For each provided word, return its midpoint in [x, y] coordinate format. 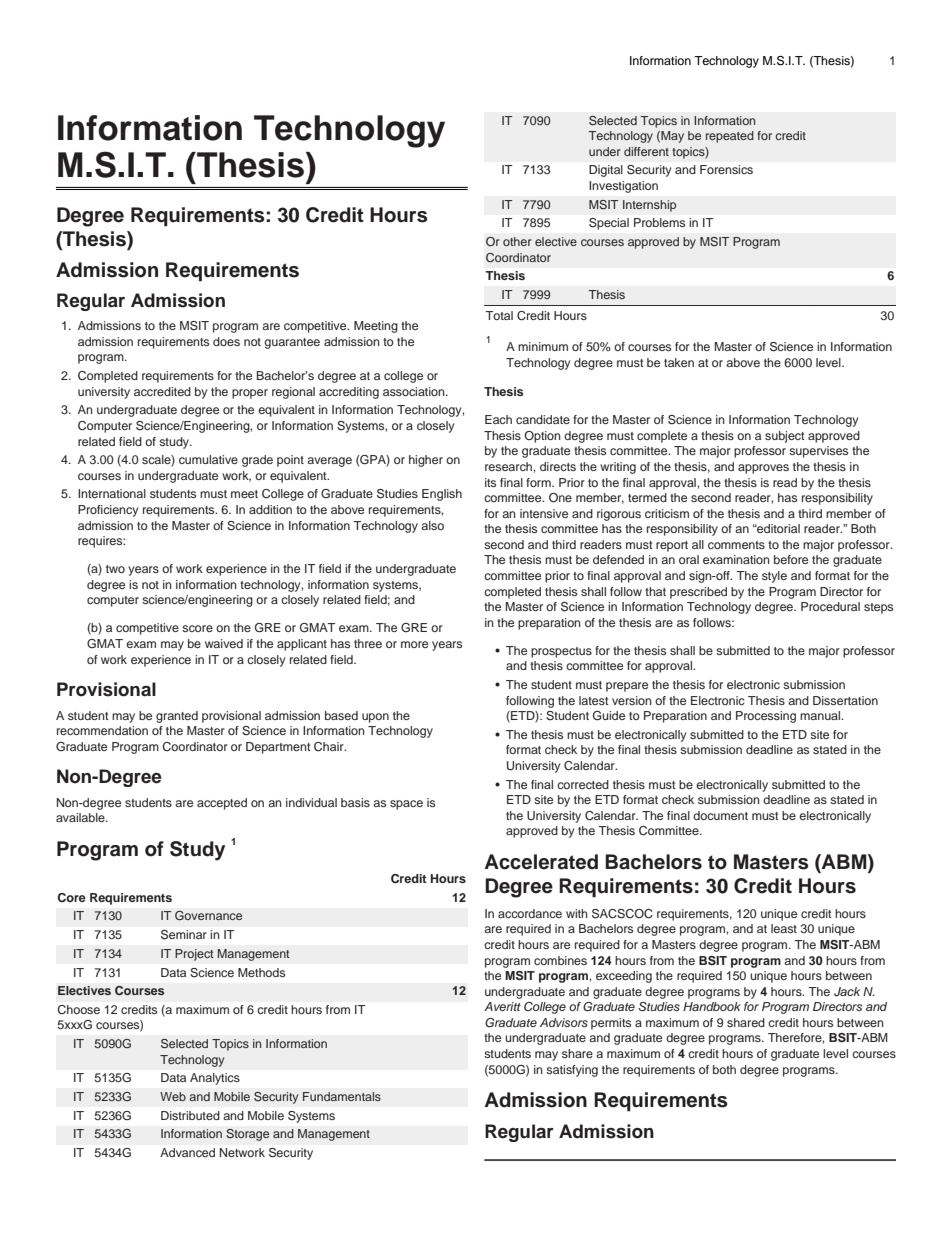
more [414, 644]
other [517, 241]
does [226, 341]
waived [224, 643]
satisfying [572, 1071]
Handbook [712, 1006]
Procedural [830, 606]
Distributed [190, 1115]
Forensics [726, 169]
